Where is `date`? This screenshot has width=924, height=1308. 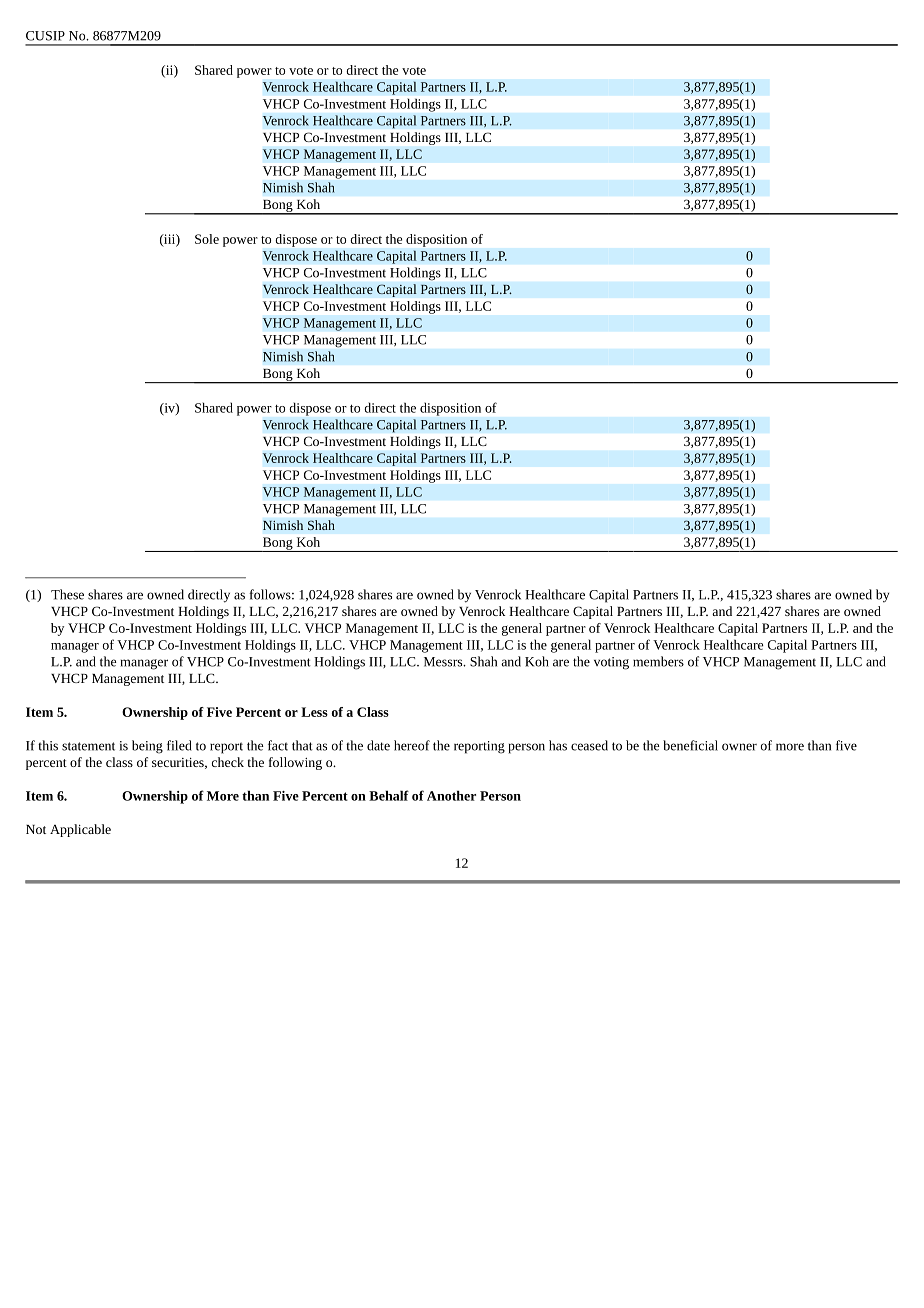 date is located at coordinates (378, 745).
